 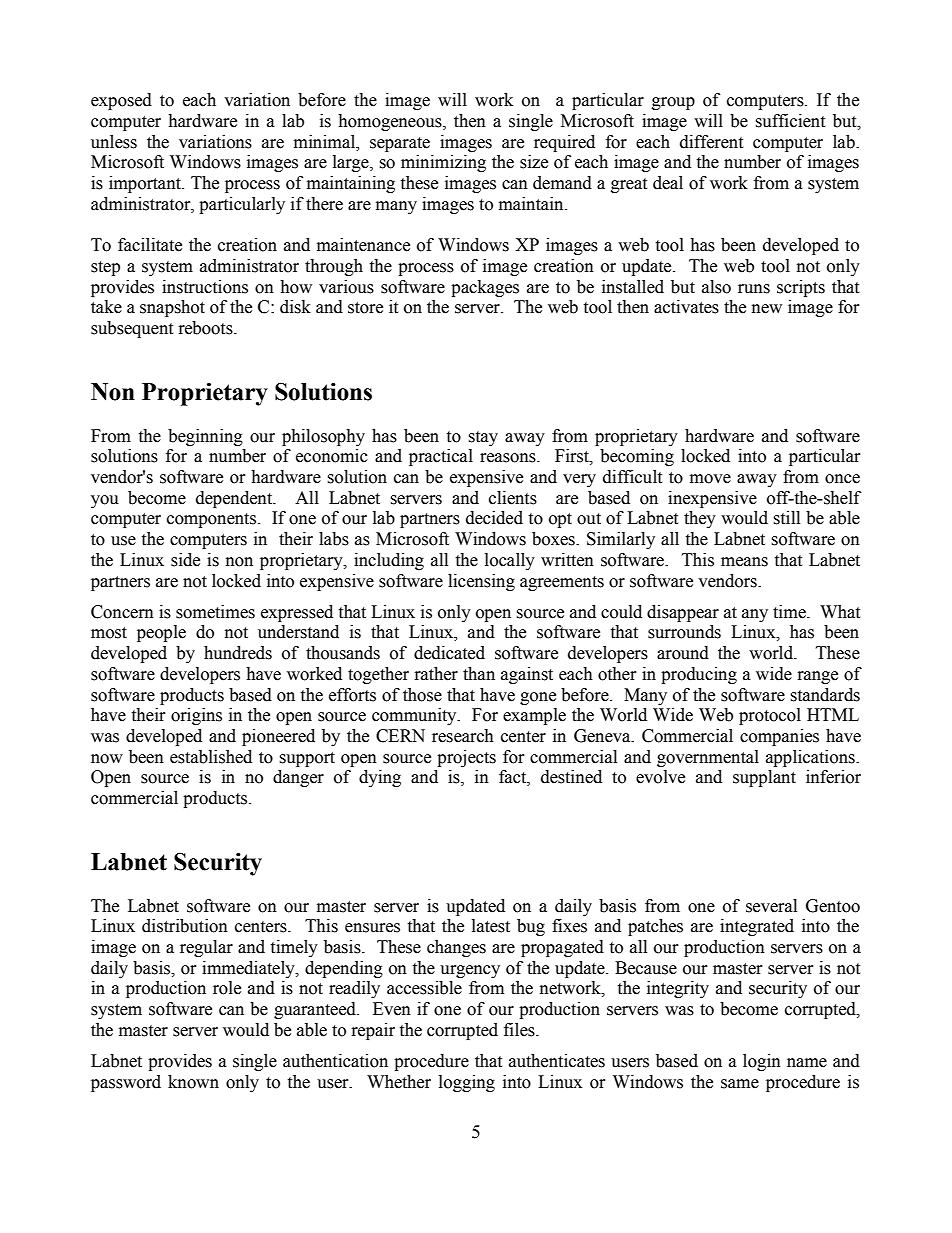 What do you see at coordinates (767, 309) in the image?
I see `new` at bounding box center [767, 309].
